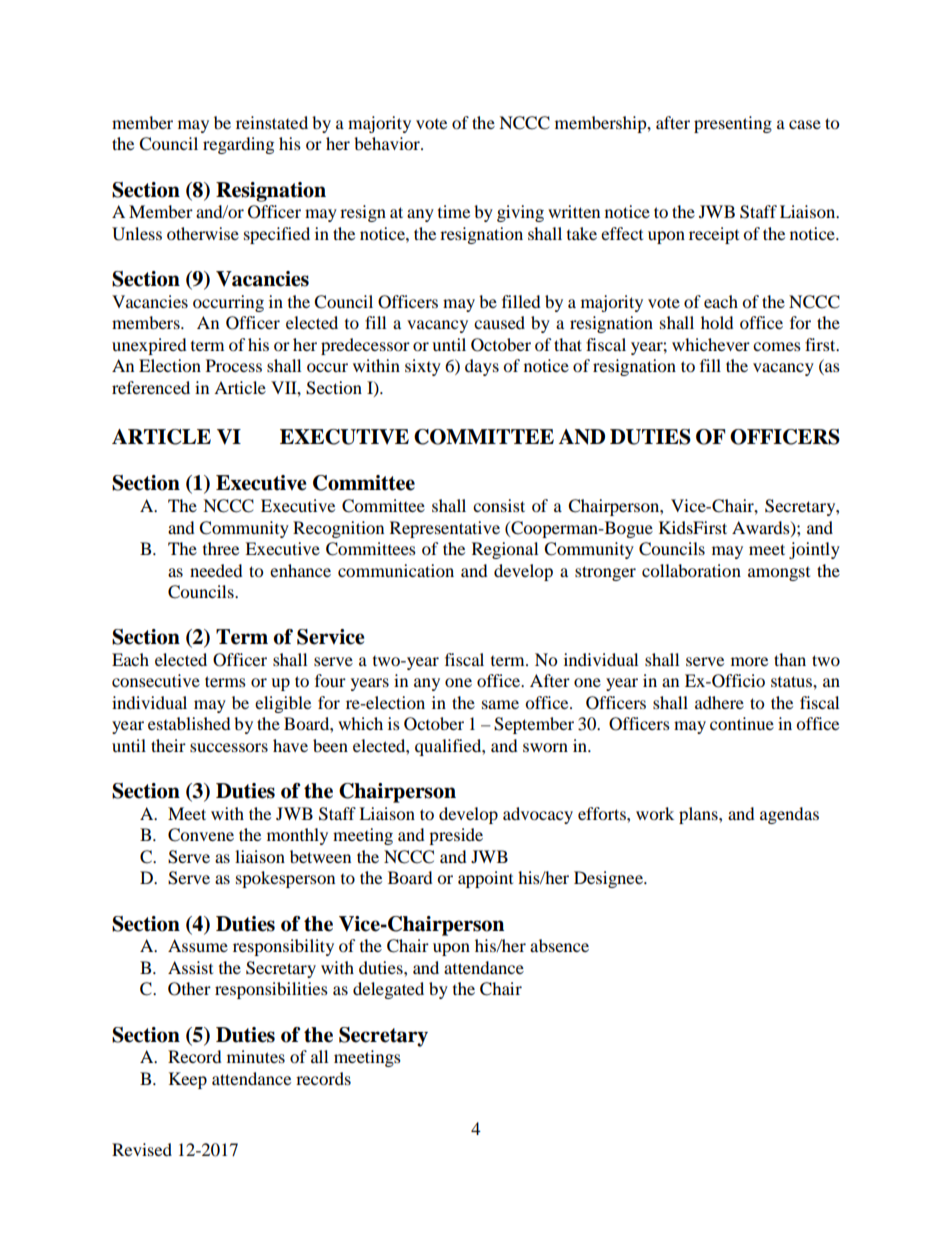 This image has height=1233, width=952. I want to click on absence, so click(559, 945).
